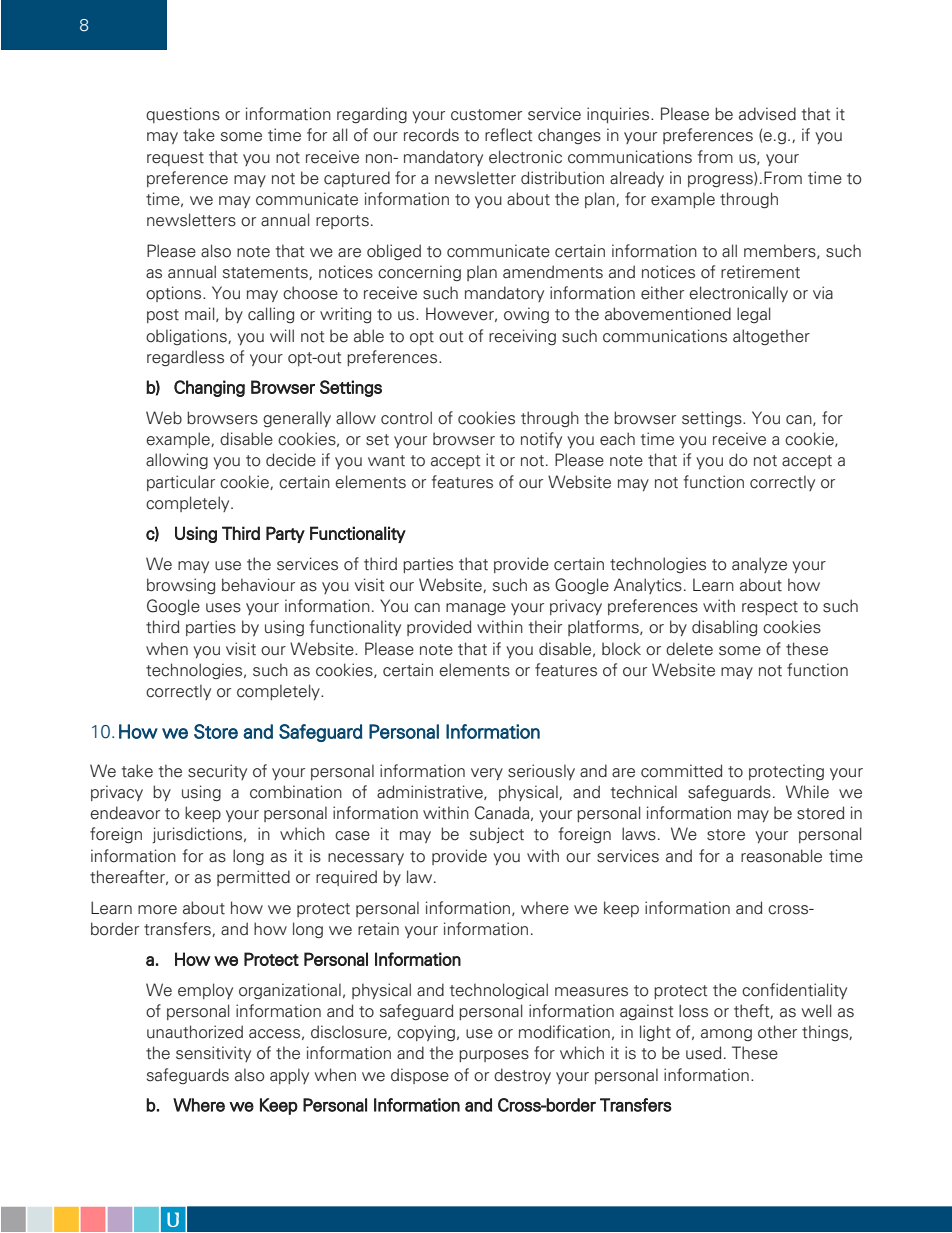 This page has width=952, height=1233. I want to click on committed, so click(681, 771).
